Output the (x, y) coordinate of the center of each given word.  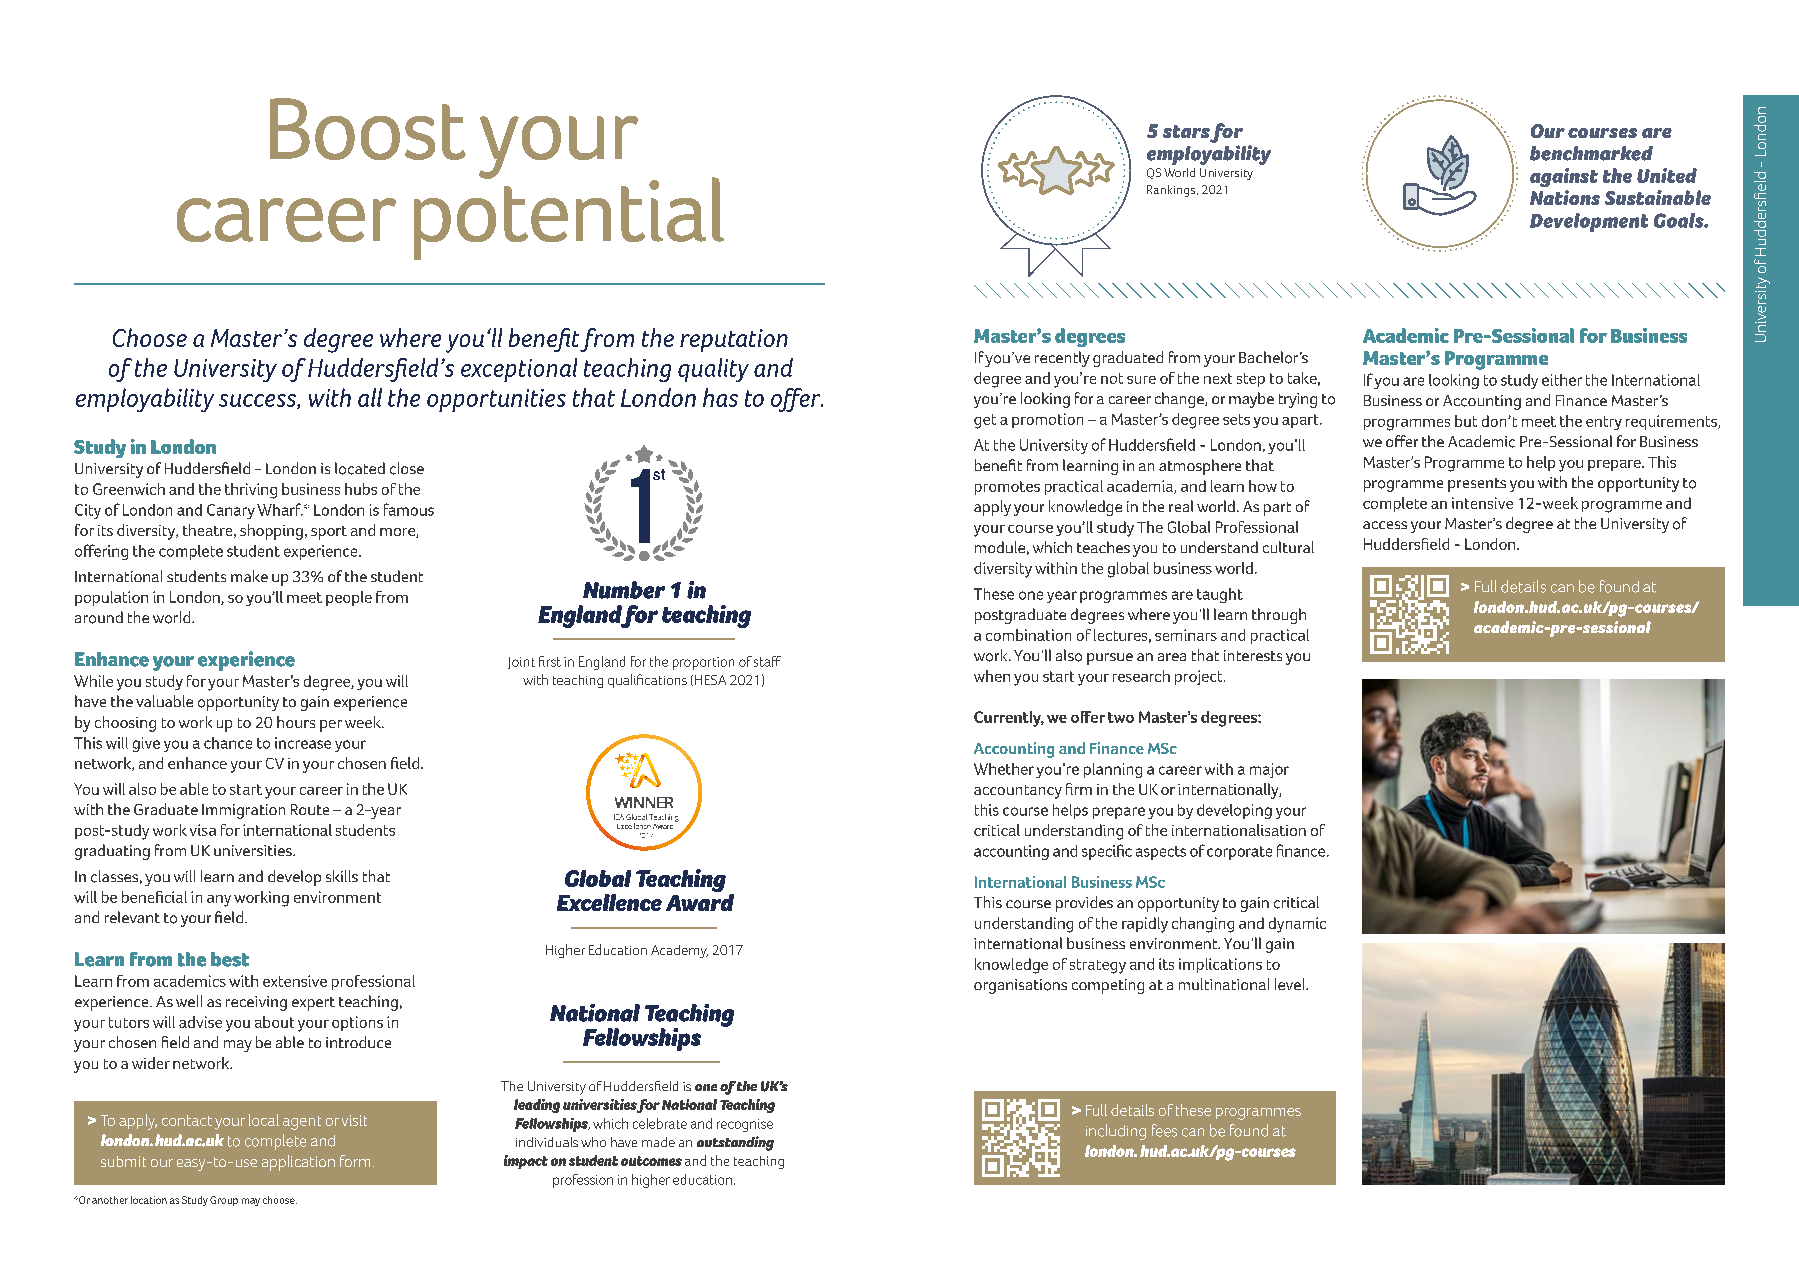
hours (296, 722)
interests (1253, 655)
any (219, 901)
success (258, 401)
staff (767, 661)
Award (700, 901)
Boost (368, 129)
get (985, 421)
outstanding (735, 1143)
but (1466, 421)
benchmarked (1591, 153)
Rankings (1172, 191)
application (298, 1163)
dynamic (1297, 925)
